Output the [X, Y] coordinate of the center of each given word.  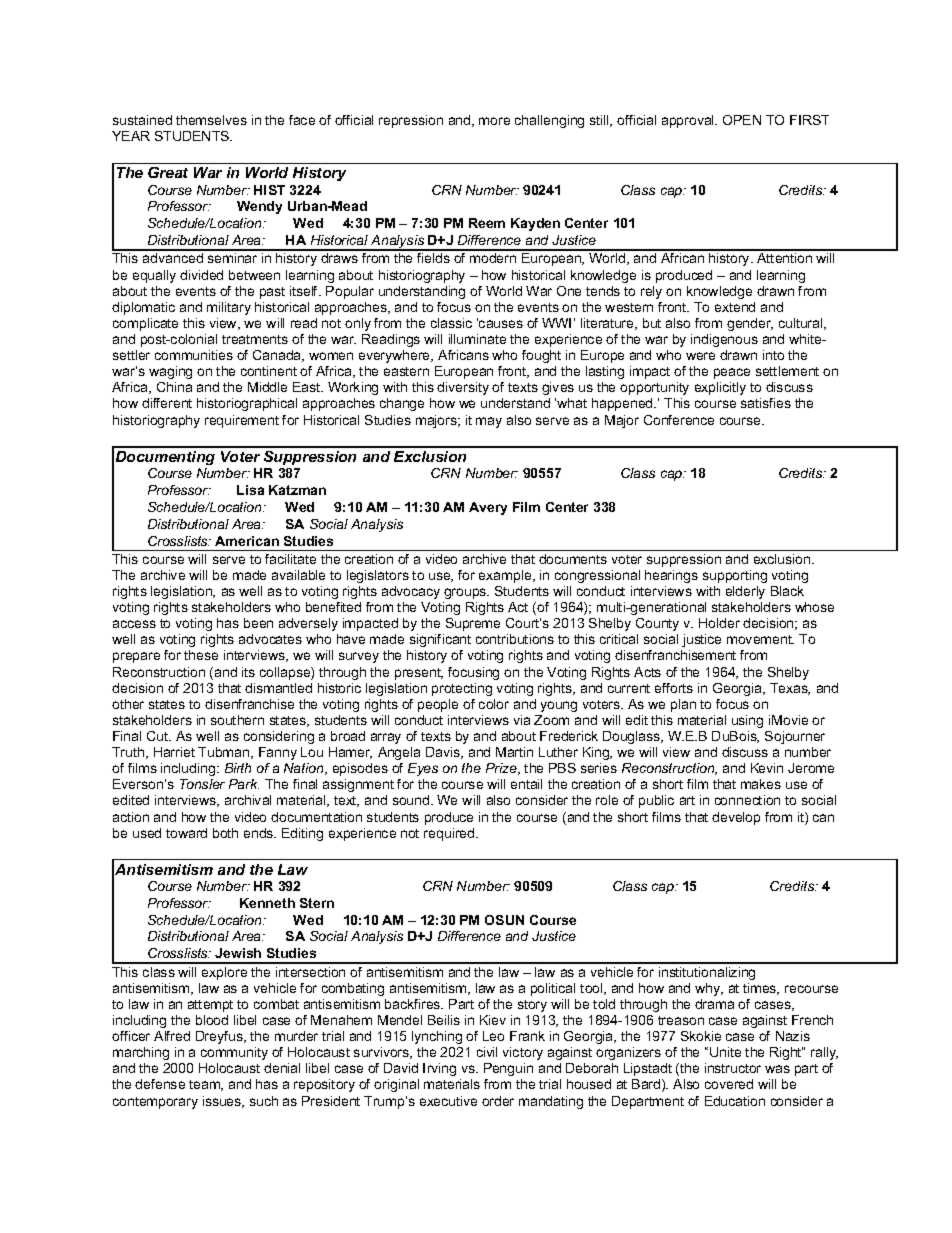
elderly [745, 592]
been [258, 623]
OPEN [742, 120]
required [450, 834]
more [494, 121]
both [225, 833]
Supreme [473, 624]
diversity [463, 388]
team [205, 1085]
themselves [211, 120]
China [174, 387]
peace [732, 373]
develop [736, 818]
